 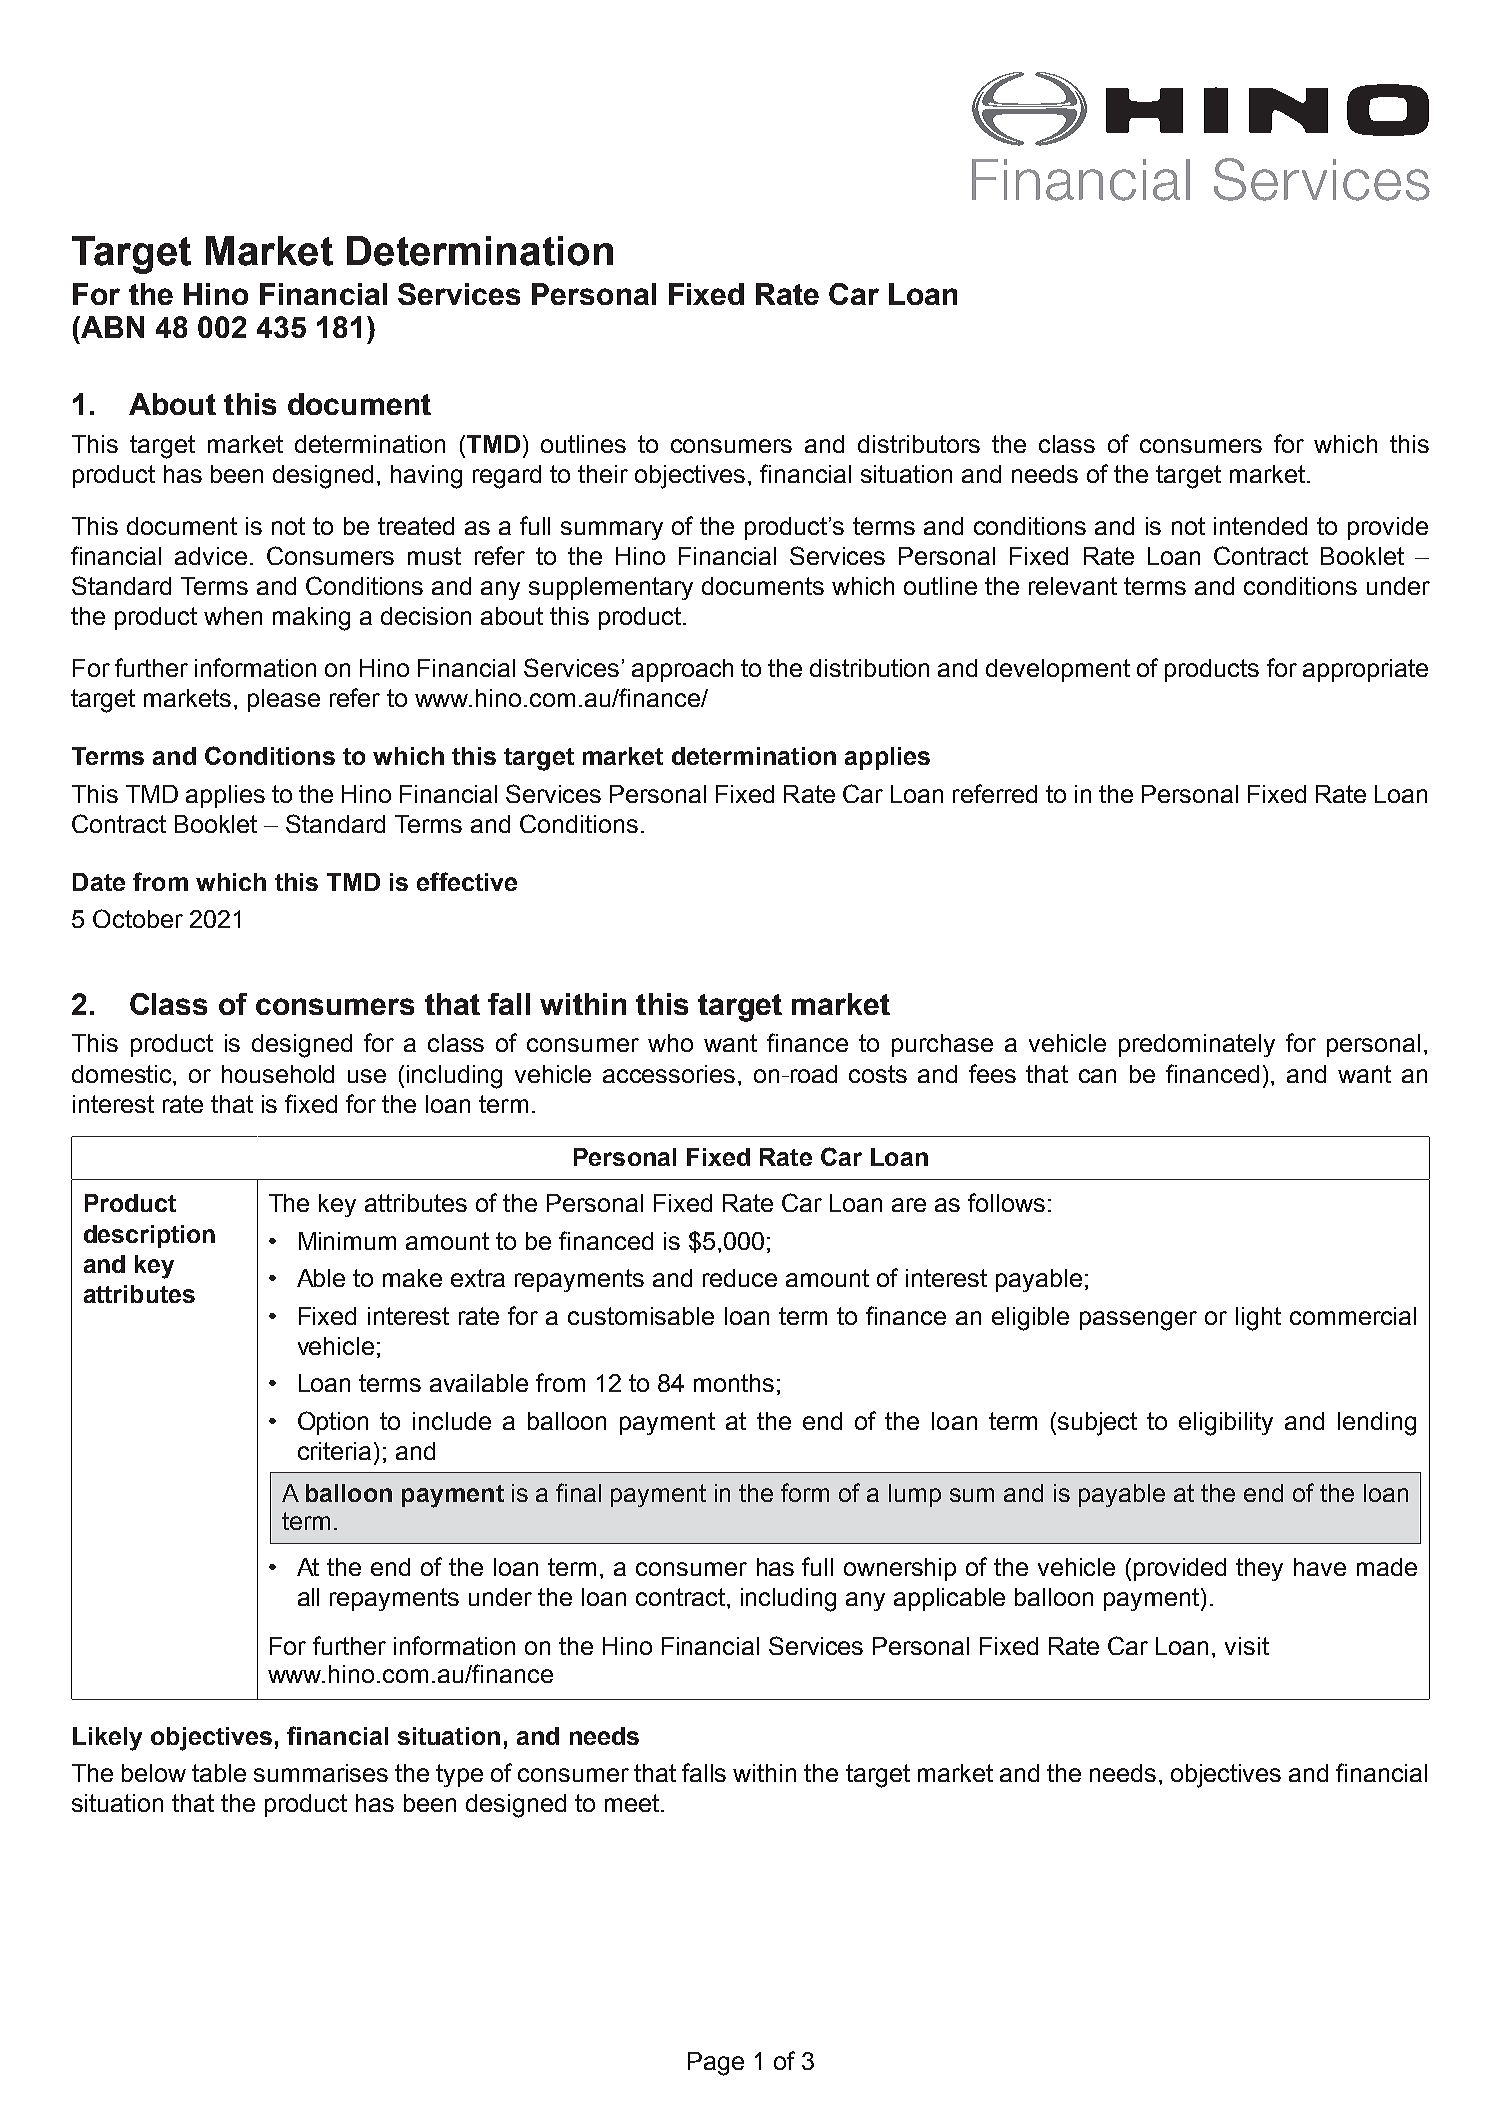 I want to click on light, so click(x=1258, y=1319).
